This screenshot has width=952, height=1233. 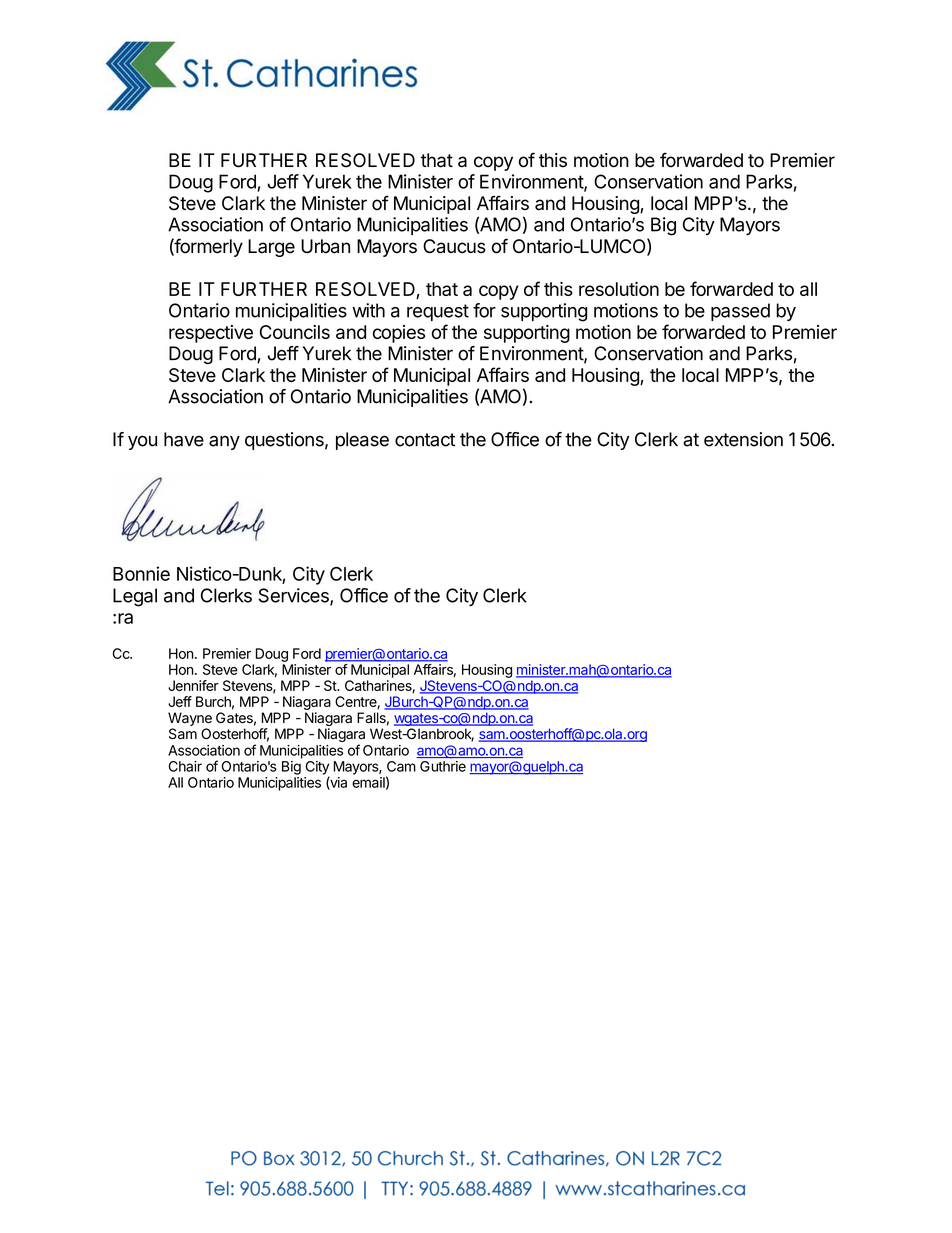 I want to click on Caucus, so click(x=454, y=246).
